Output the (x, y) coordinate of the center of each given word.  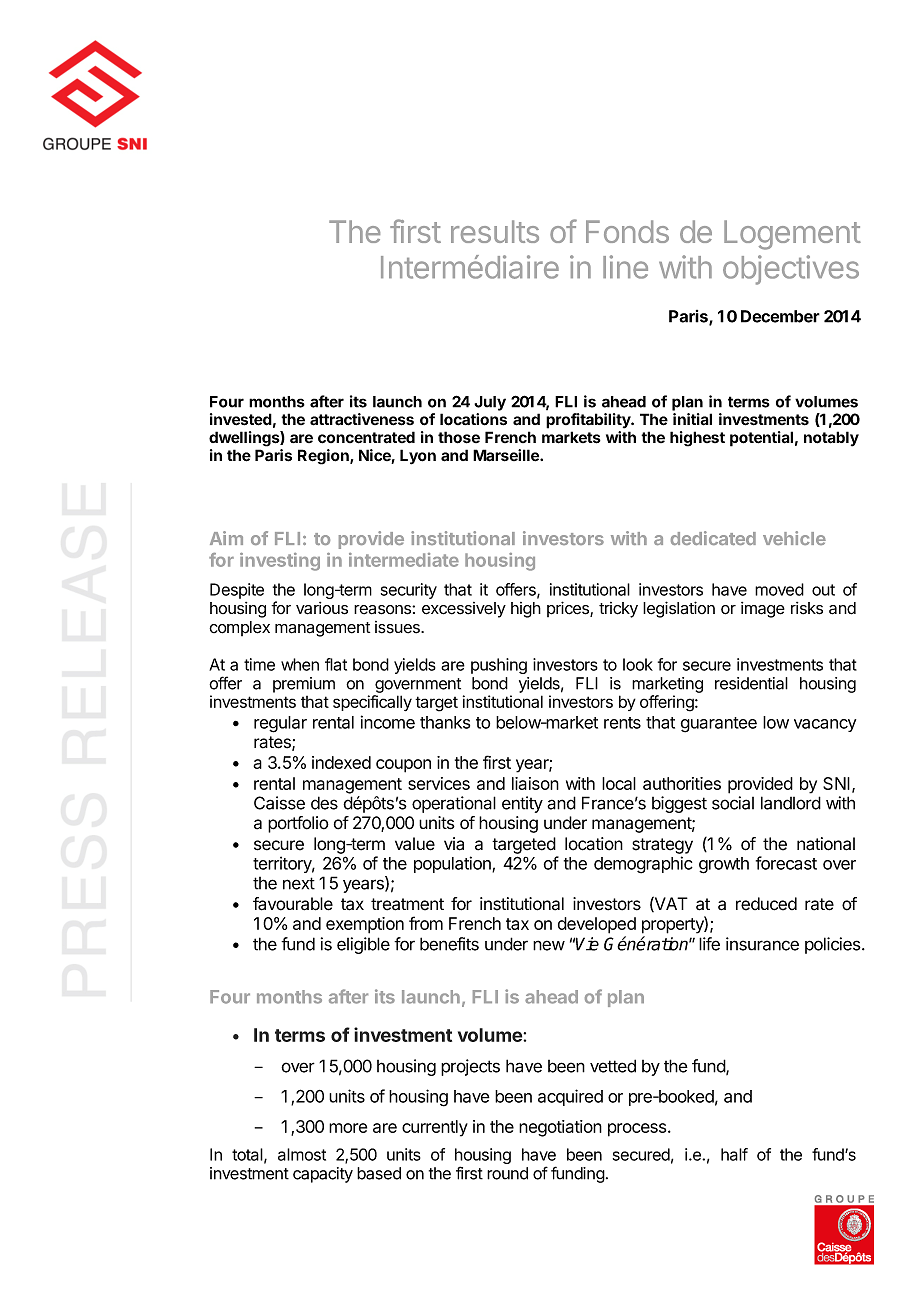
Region (324, 457)
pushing (499, 666)
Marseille (507, 455)
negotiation (560, 1128)
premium (304, 685)
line (625, 267)
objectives (791, 270)
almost (302, 1154)
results (495, 231)
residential (751, 683)
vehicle (794, 538)
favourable (293, 904)
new (549, 945)
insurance (762, 944)
